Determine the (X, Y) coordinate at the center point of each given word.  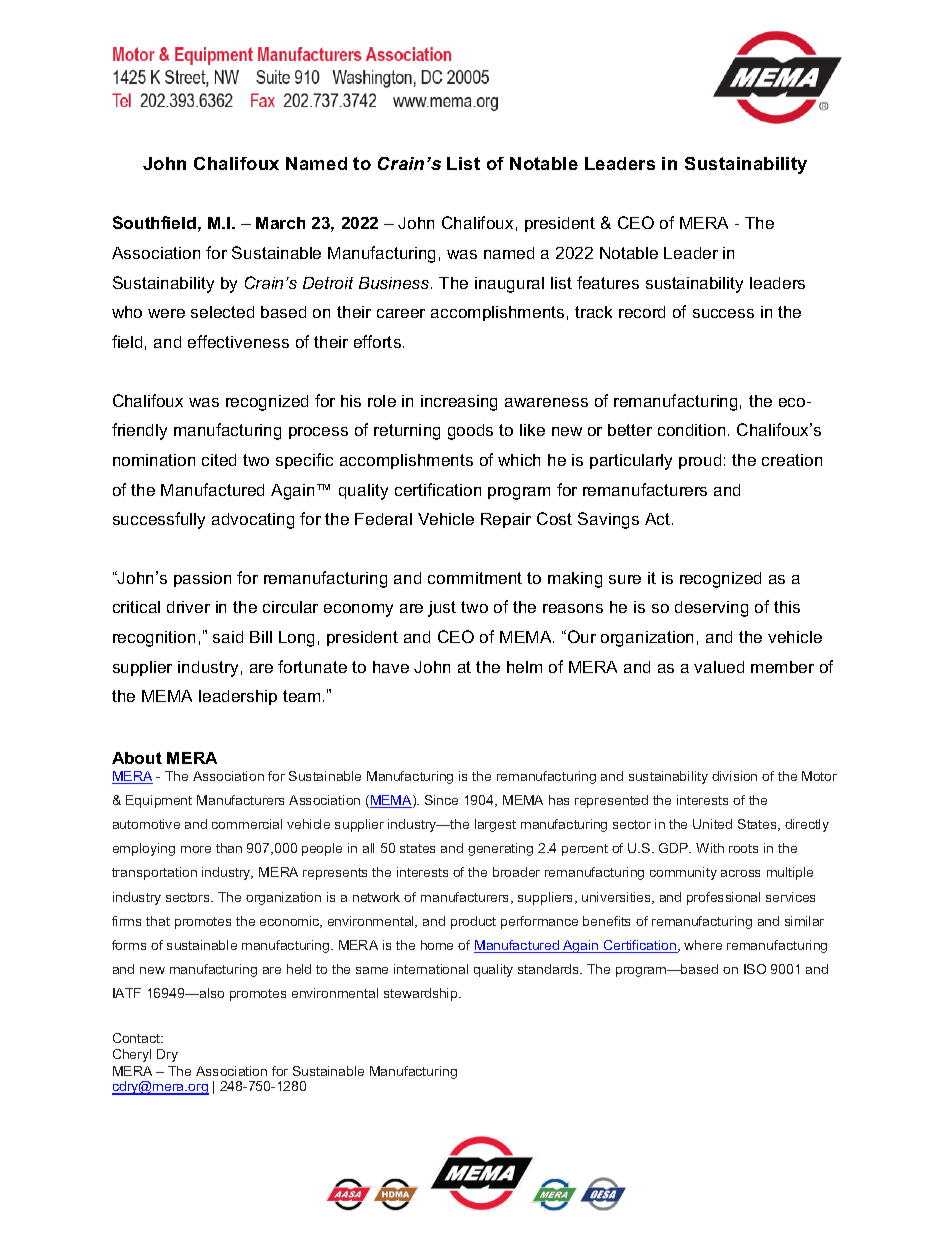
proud (700, 461)
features (608, 282)
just (442, 609)
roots (743, 848)
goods (470, 432)
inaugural (509, 285)
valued (719, 667)
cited (219, 460)
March (280, 223)
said (228, 637)
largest (495, 825)
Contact (138, 1038)
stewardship (422, 994)
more (196, 849)
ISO (755, 969)
